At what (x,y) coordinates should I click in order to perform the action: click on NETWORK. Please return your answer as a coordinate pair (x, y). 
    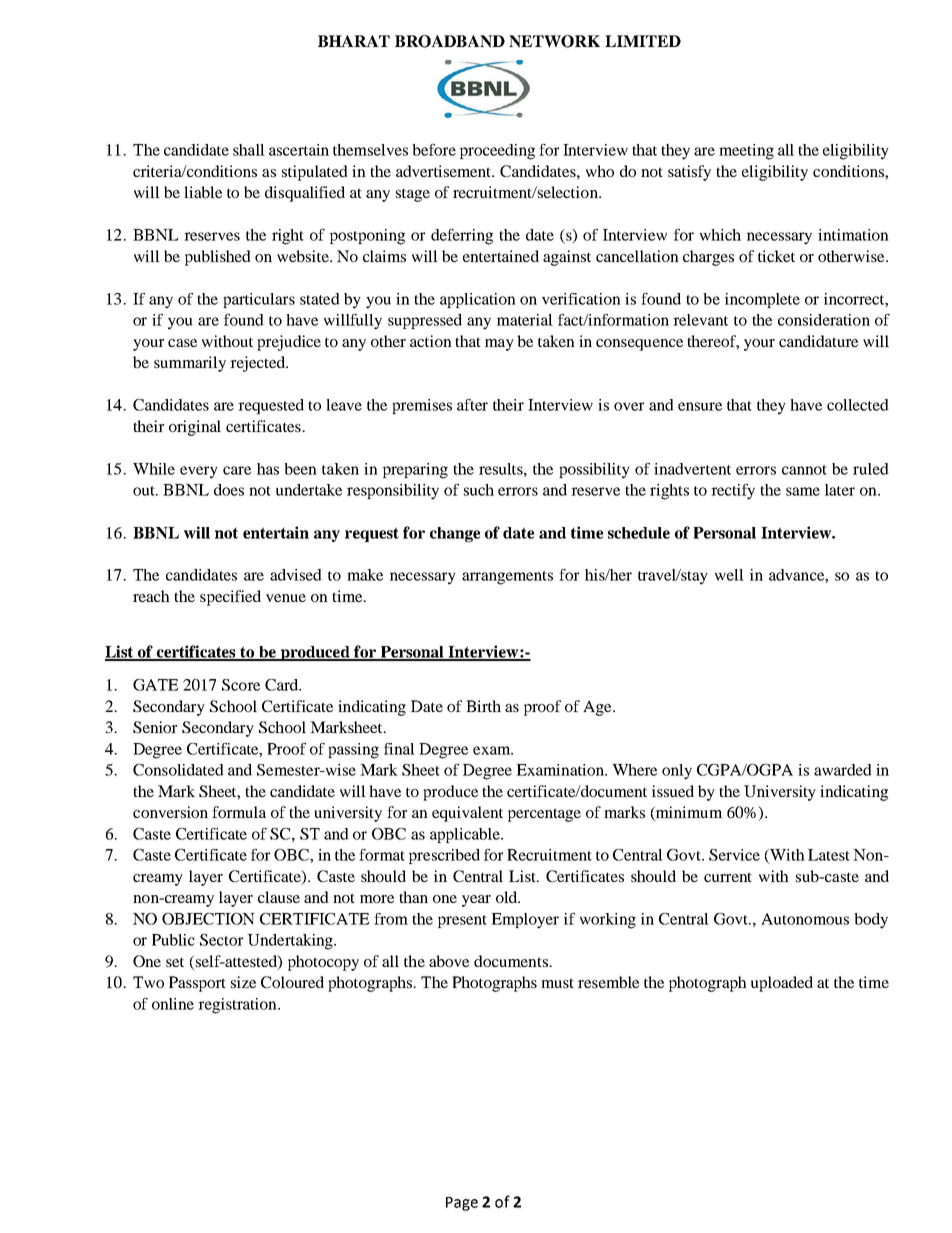
    Looking at the image, I should click on (554, 41).
